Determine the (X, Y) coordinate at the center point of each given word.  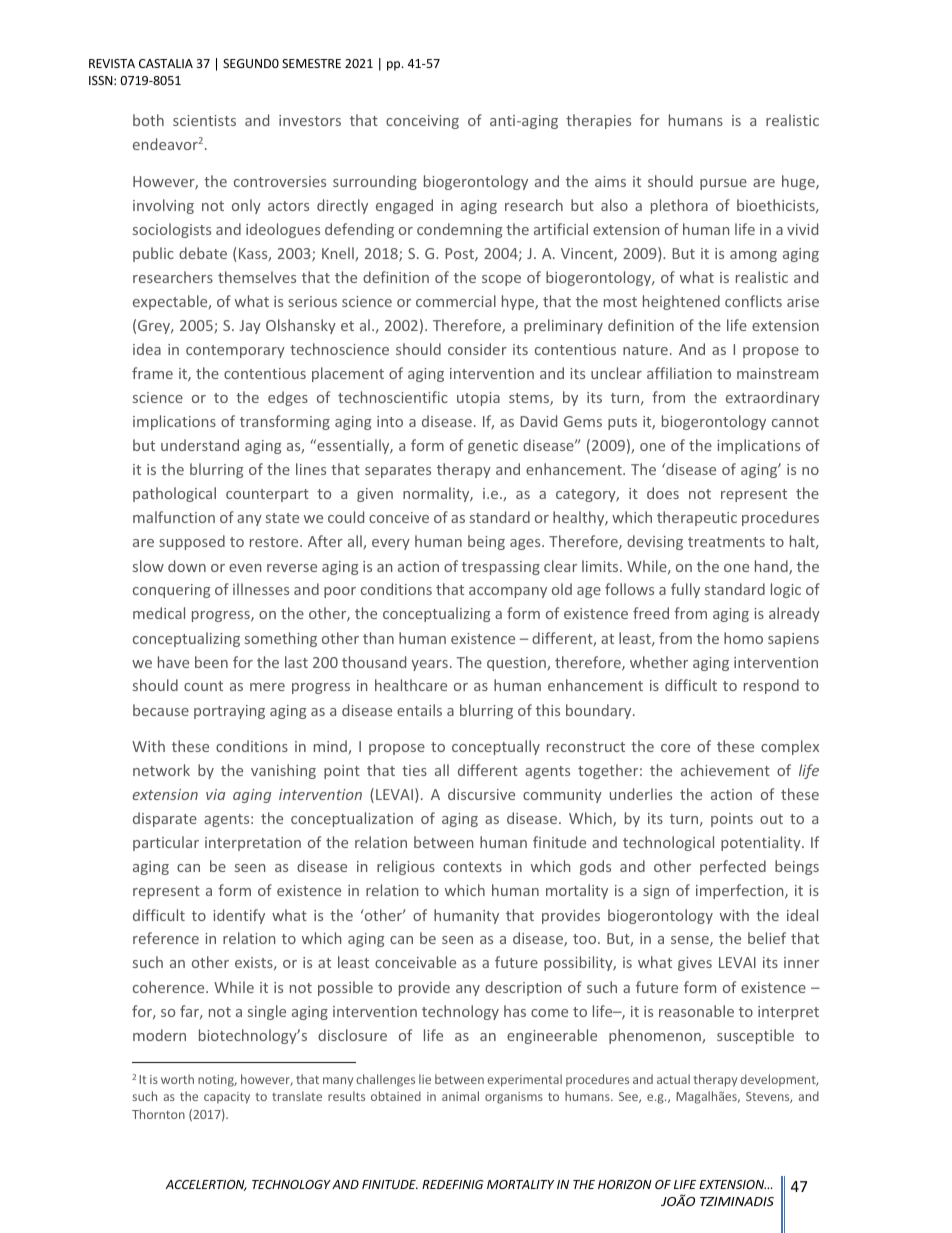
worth (177, 1079)
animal (460, 1096)
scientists (204, 120)
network (161, 770)
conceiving (422, 122)
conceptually (496, 747)
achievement (725, 770)
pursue (723, 184)
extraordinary (773, 398)
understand (200, 445)
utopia (478, 399)
